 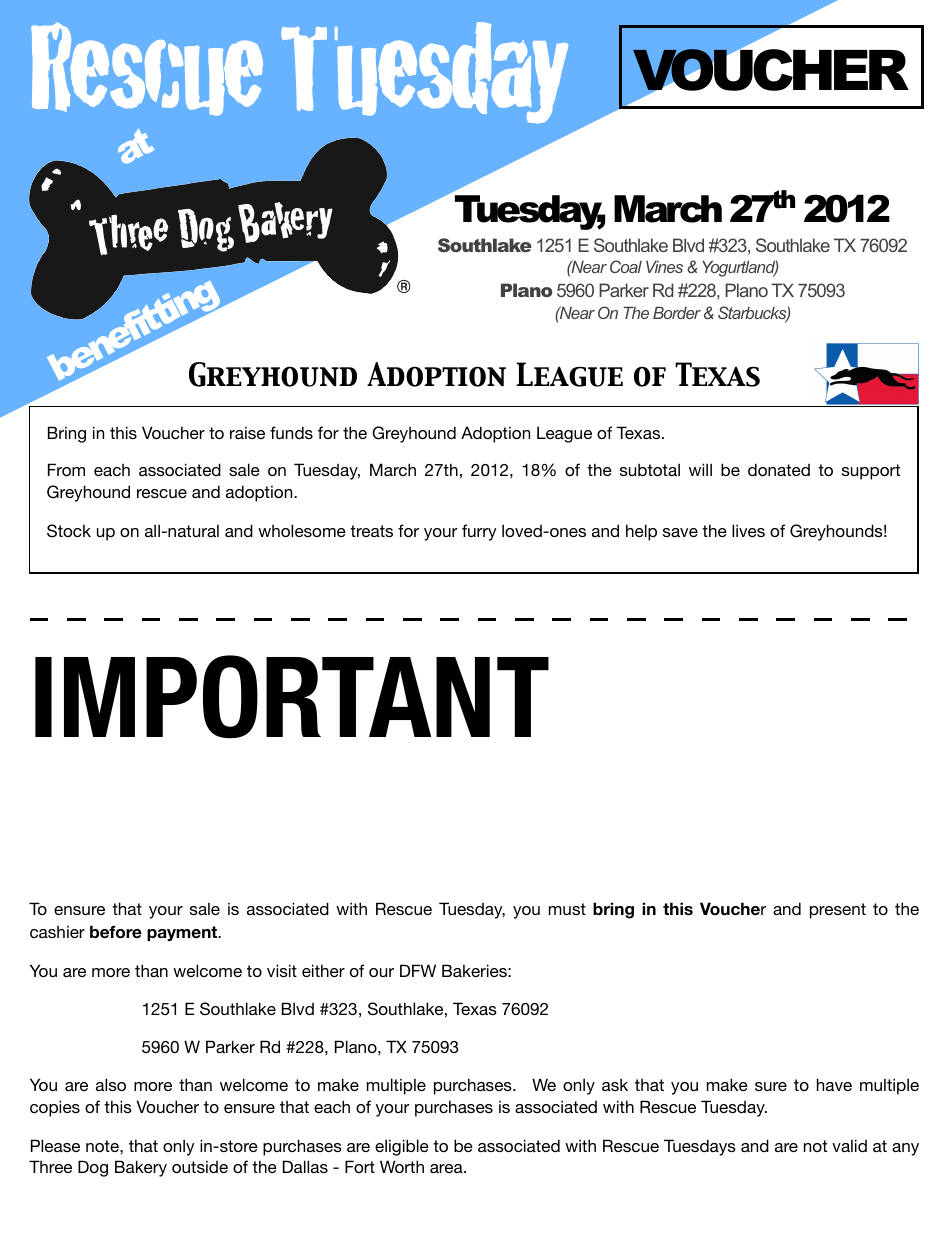 I want to click on before, so click(x=116, y=932).
